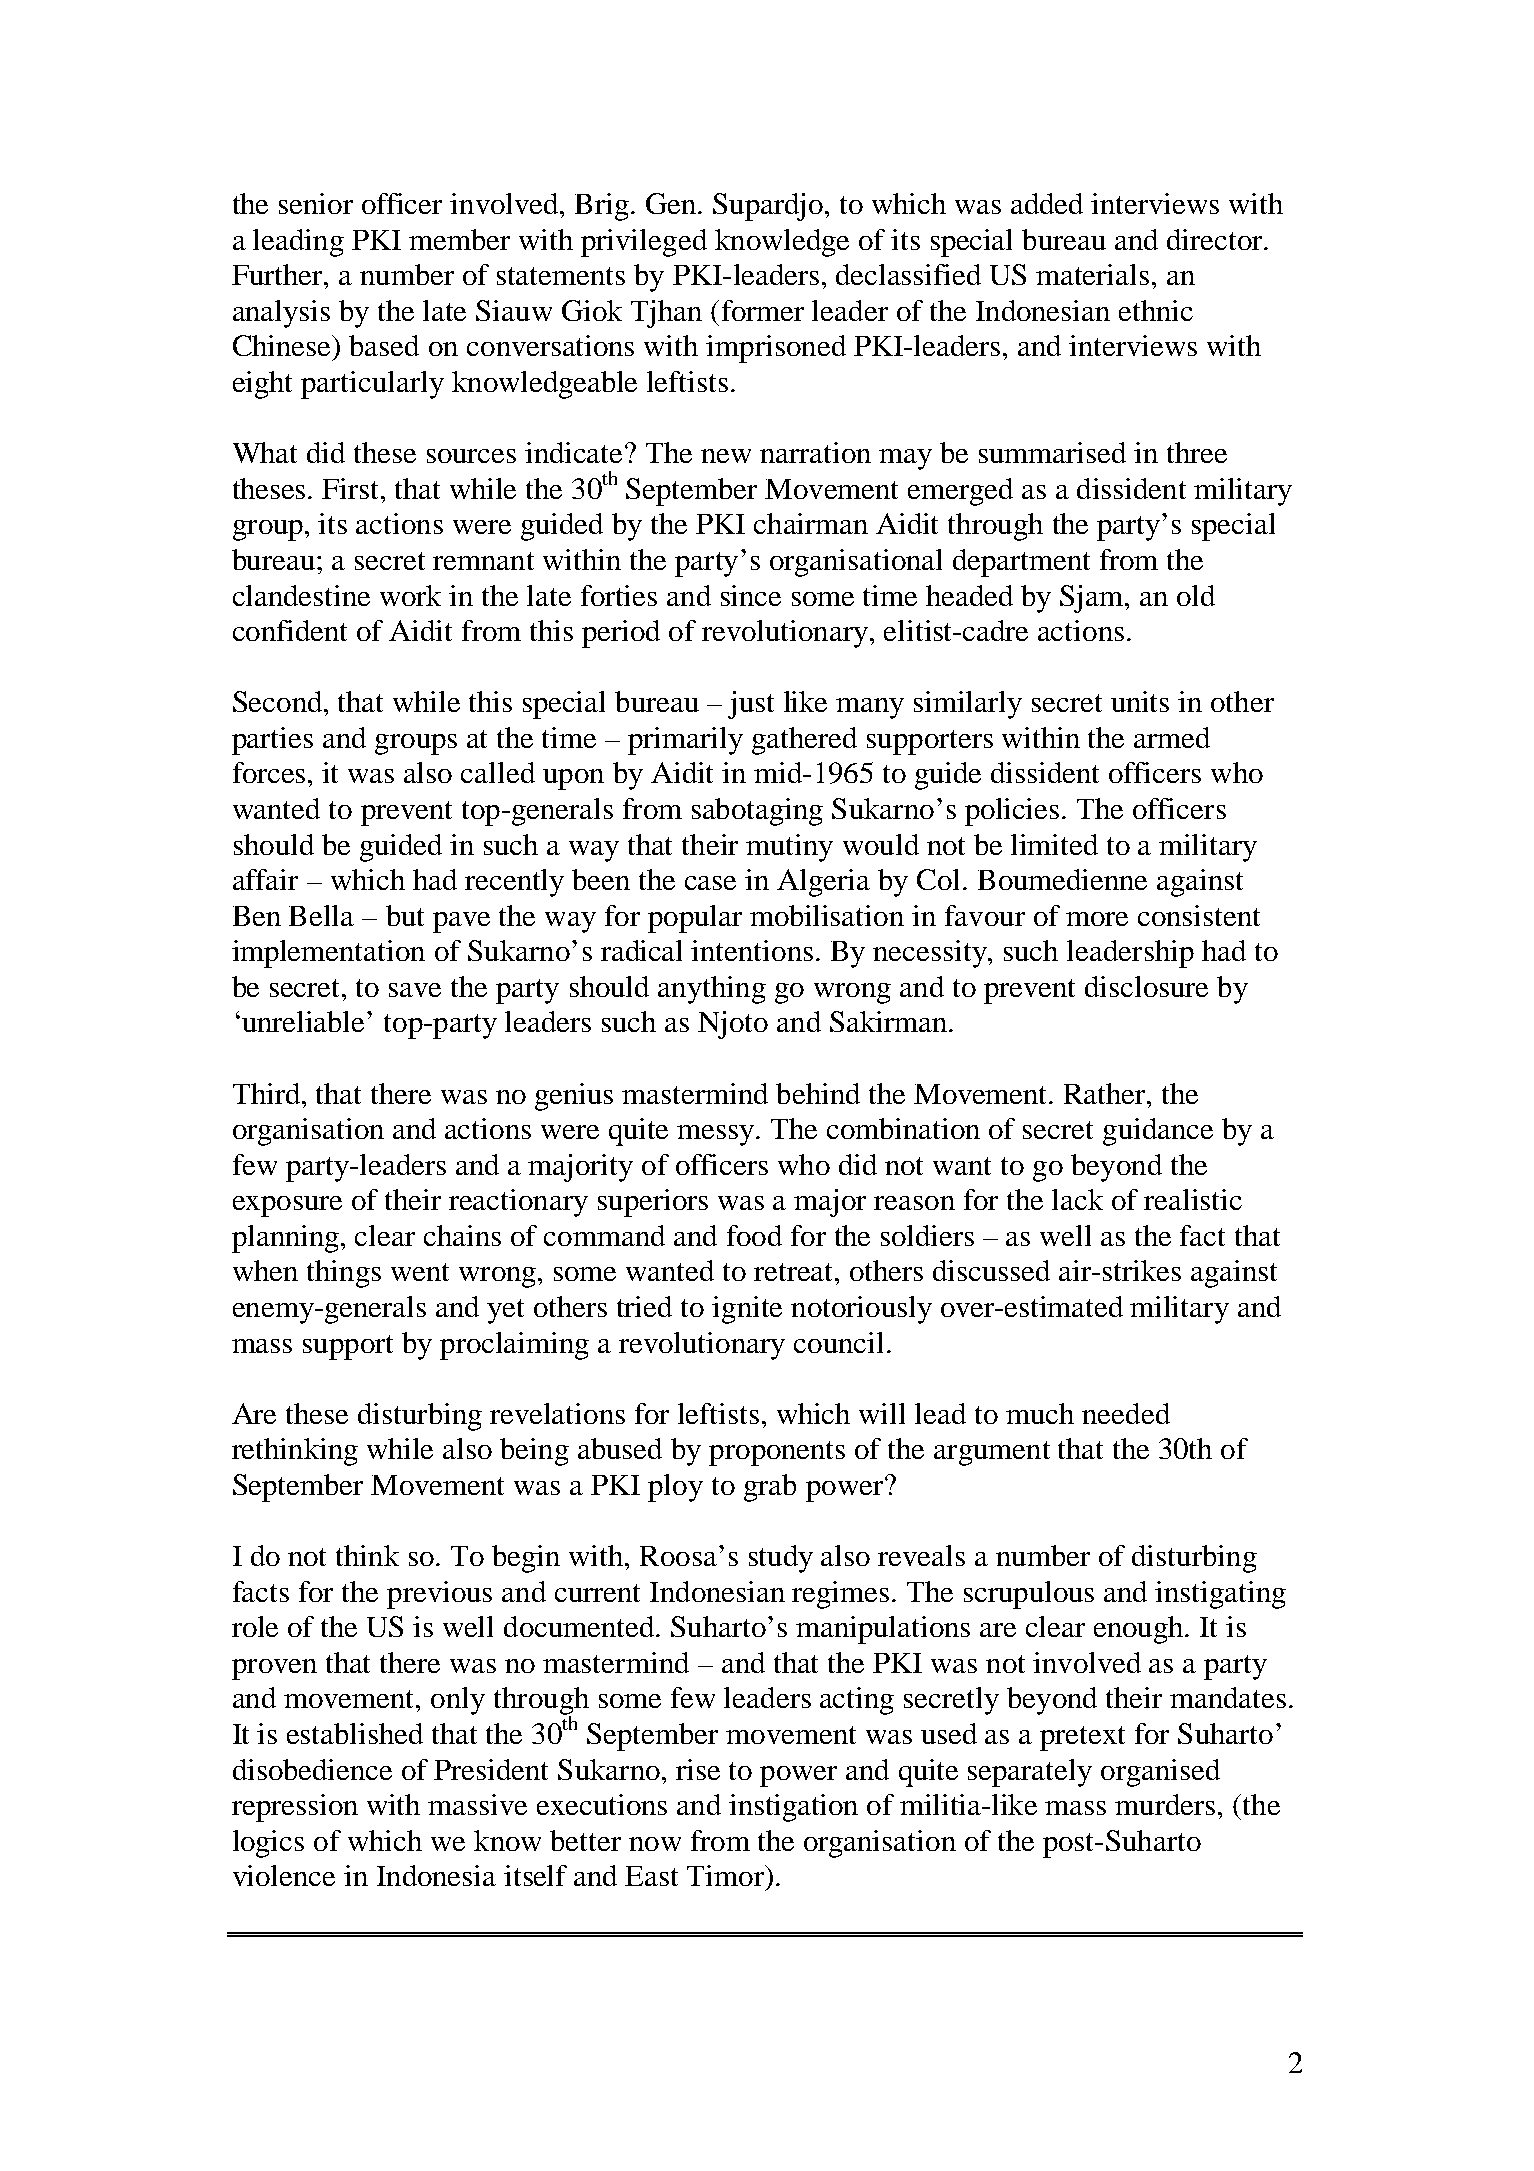  I want to click on senior, so click(316, 203).
